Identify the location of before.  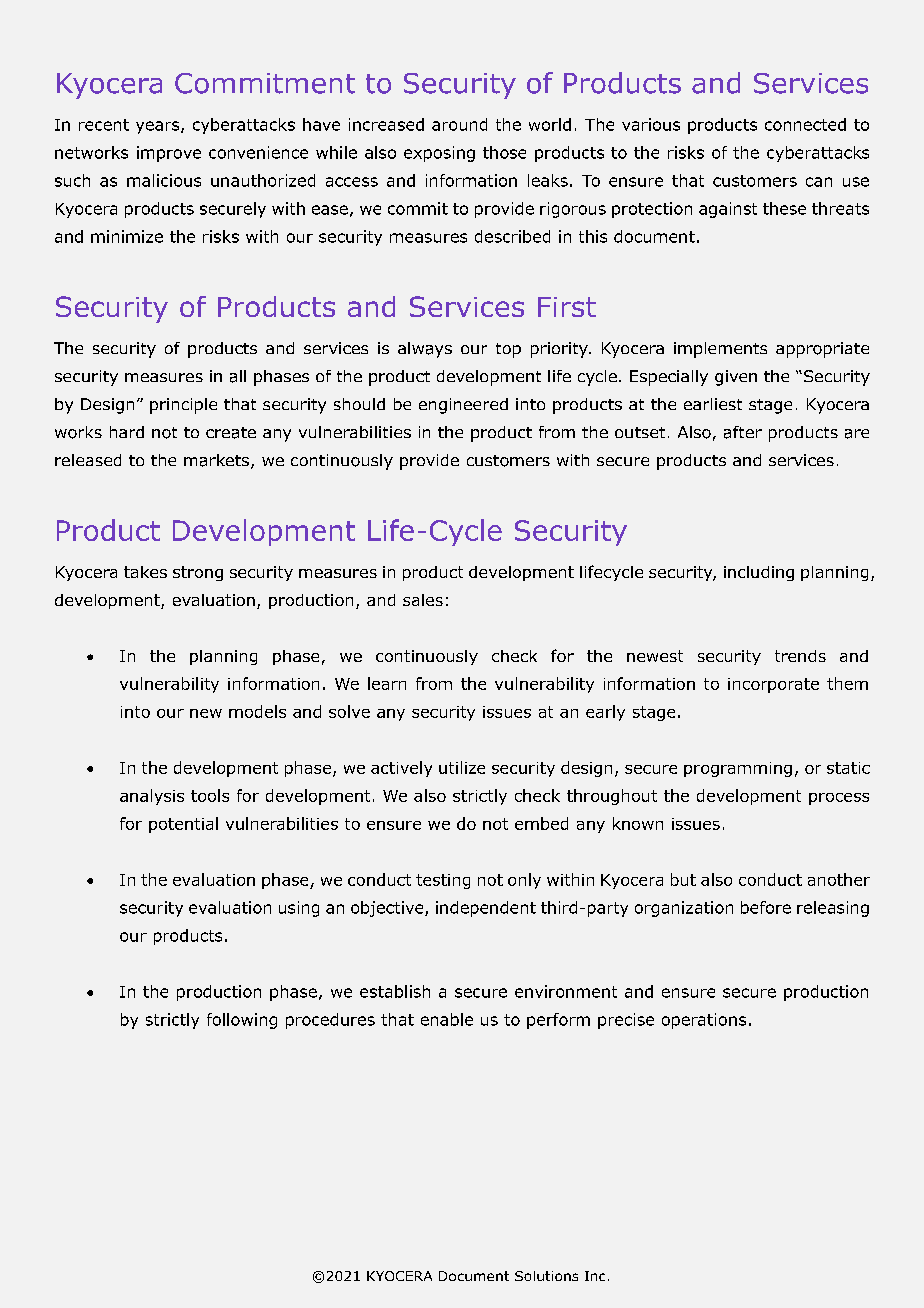
(766, 907).
